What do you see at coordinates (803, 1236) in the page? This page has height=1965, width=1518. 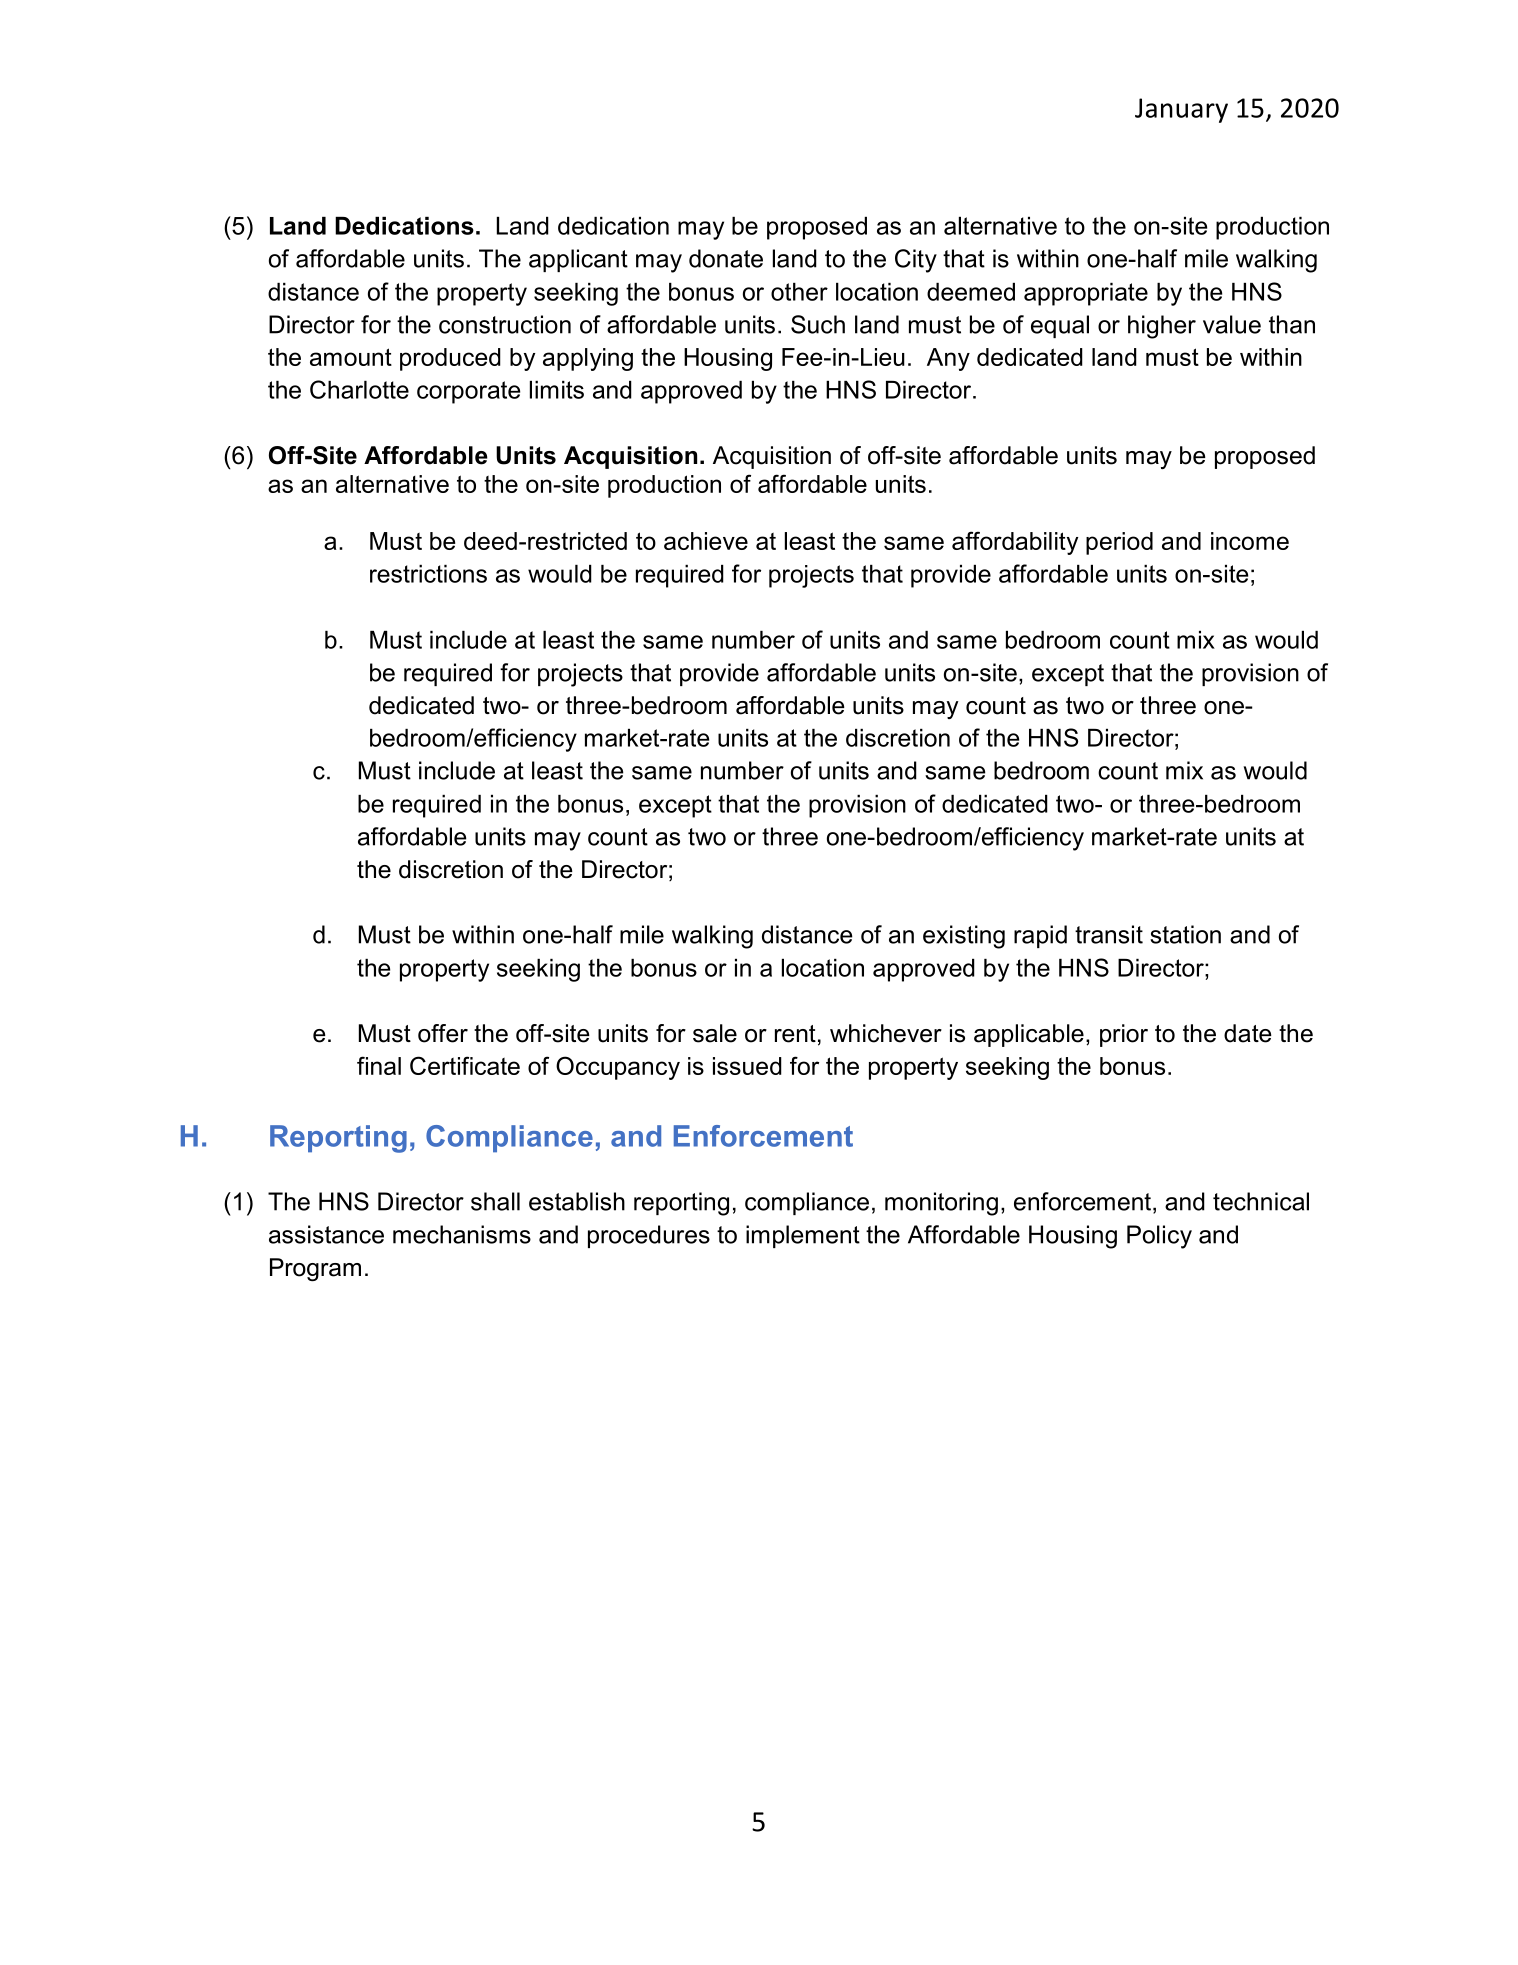 I see `implement` at bounding box center [803, 1236].
